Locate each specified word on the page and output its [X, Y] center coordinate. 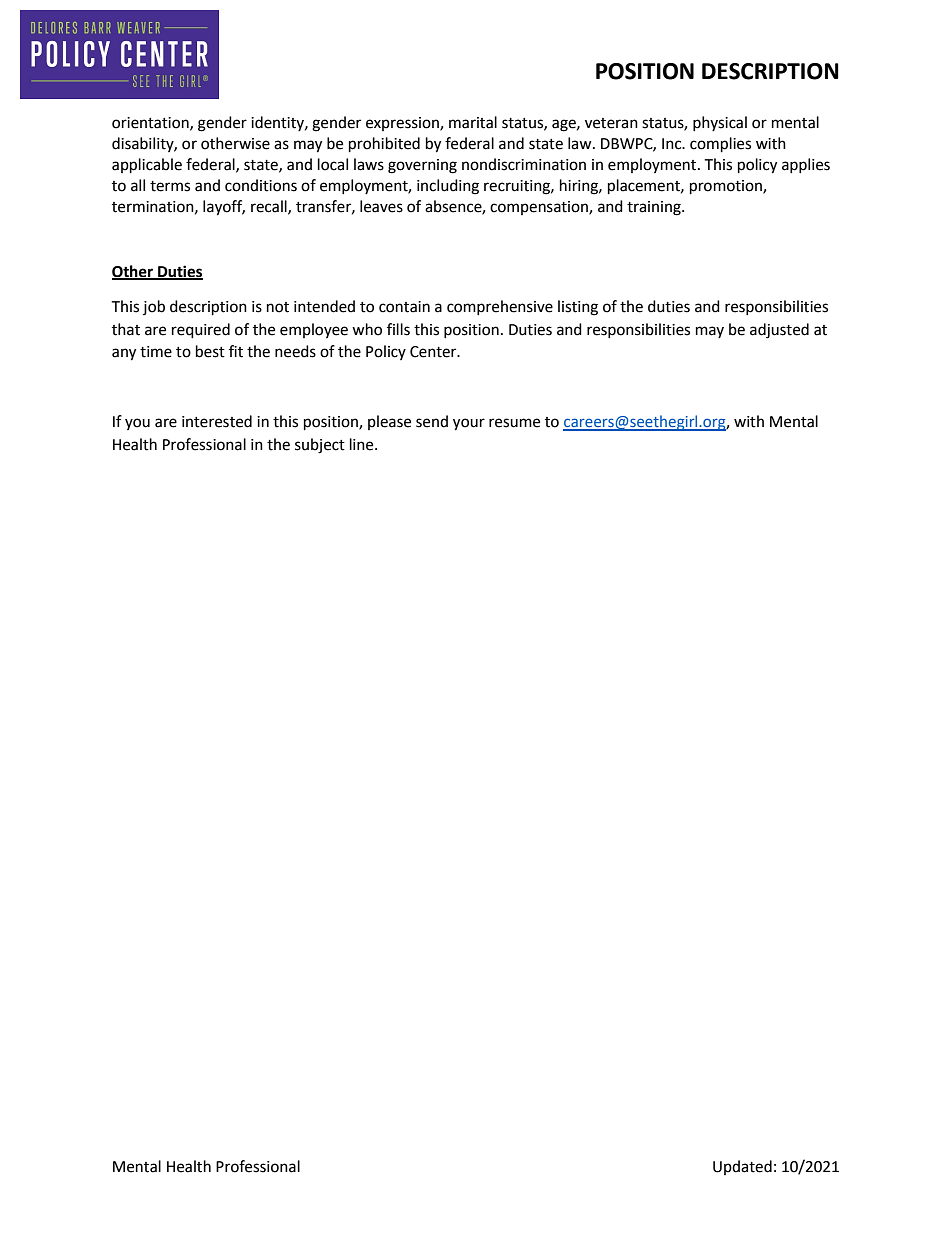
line [363, 444]
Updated [742, 1167]
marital [473, 122]
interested [217, 421]
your [469, 424]
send [432, 421]
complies [720, 145]
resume [514, 423]
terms [170, 186]
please [389, 422]
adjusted [779, 331]
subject [320, 446]
